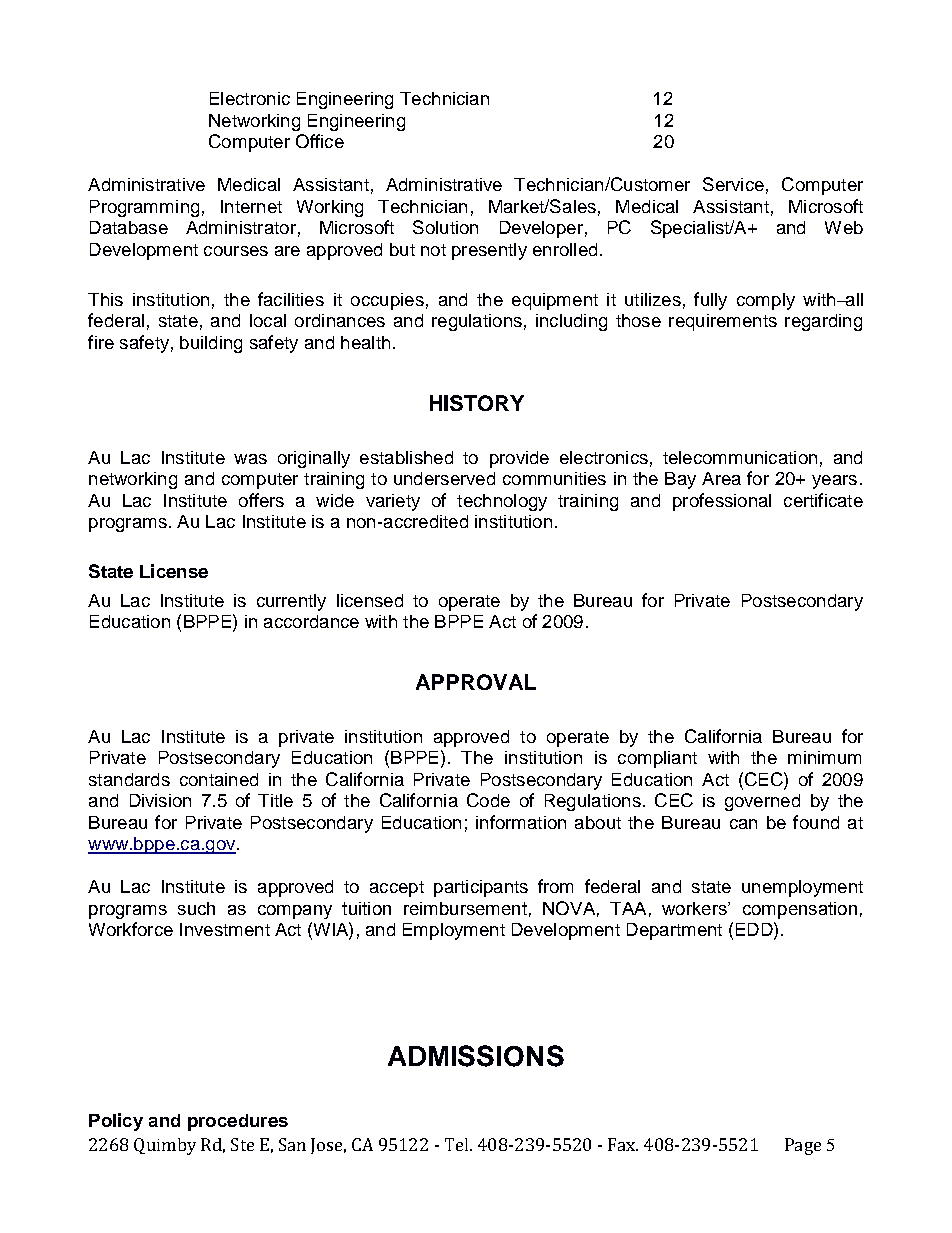  What do you see at coordinates (291, 602) in the screenshot?
I see `currently` at bounding box center [291, 602].
